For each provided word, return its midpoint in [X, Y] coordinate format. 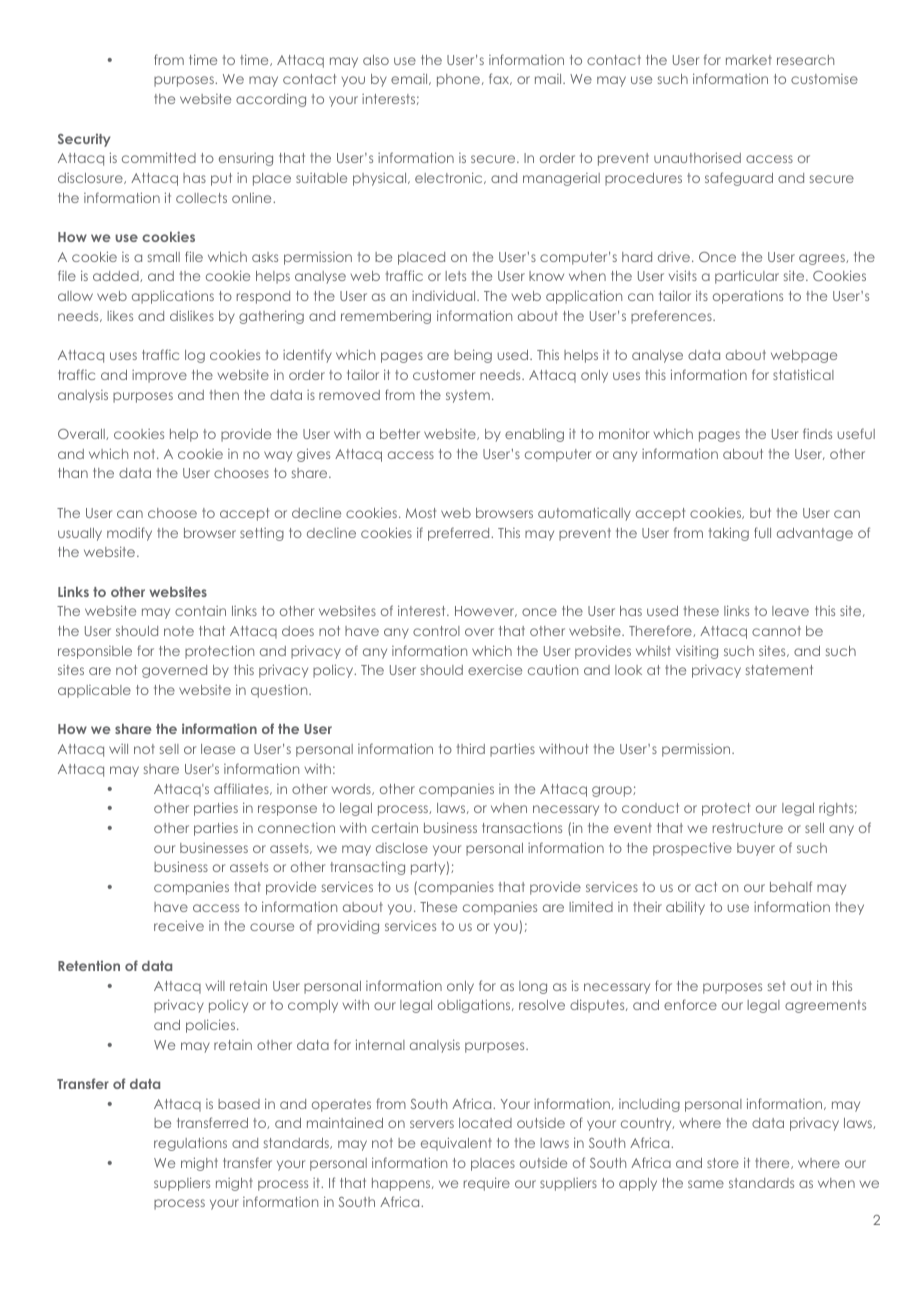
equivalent [456, 1144]
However [486, 611]
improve [159, 376]
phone [458, 80]
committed [159, 157]
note [179, 631]
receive [179, 925]
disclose [402, 848]
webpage [804, 356]
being [473, 356]
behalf [791, 886]
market [749, 60]
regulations [190, 1144]
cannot [776, 631]
